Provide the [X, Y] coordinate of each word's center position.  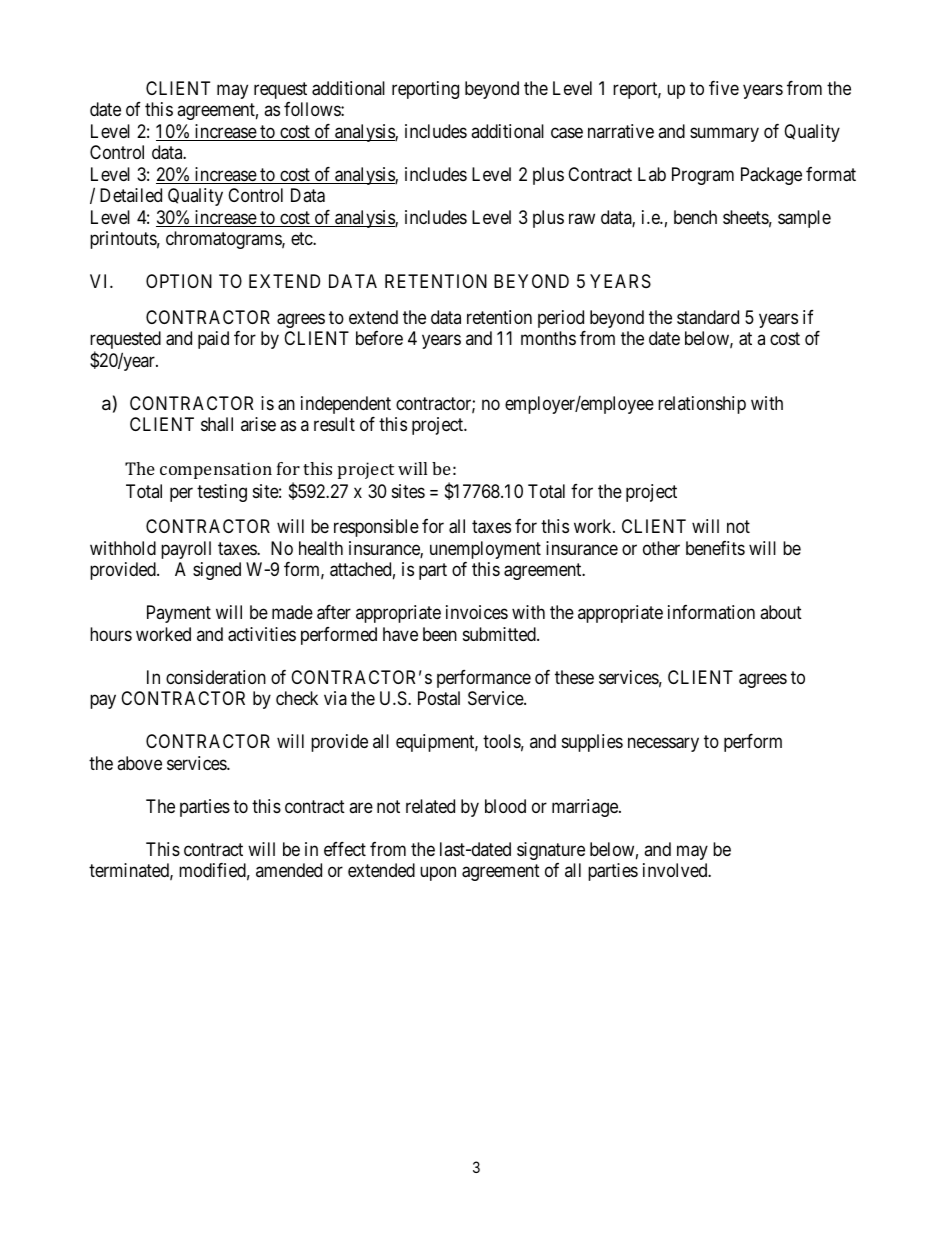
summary [724, 134]
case [567, 133]
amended [289, 870]
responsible [376, 528]
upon [438, 874]
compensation [216, 470]
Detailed [131, 195]
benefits [715, 548]
